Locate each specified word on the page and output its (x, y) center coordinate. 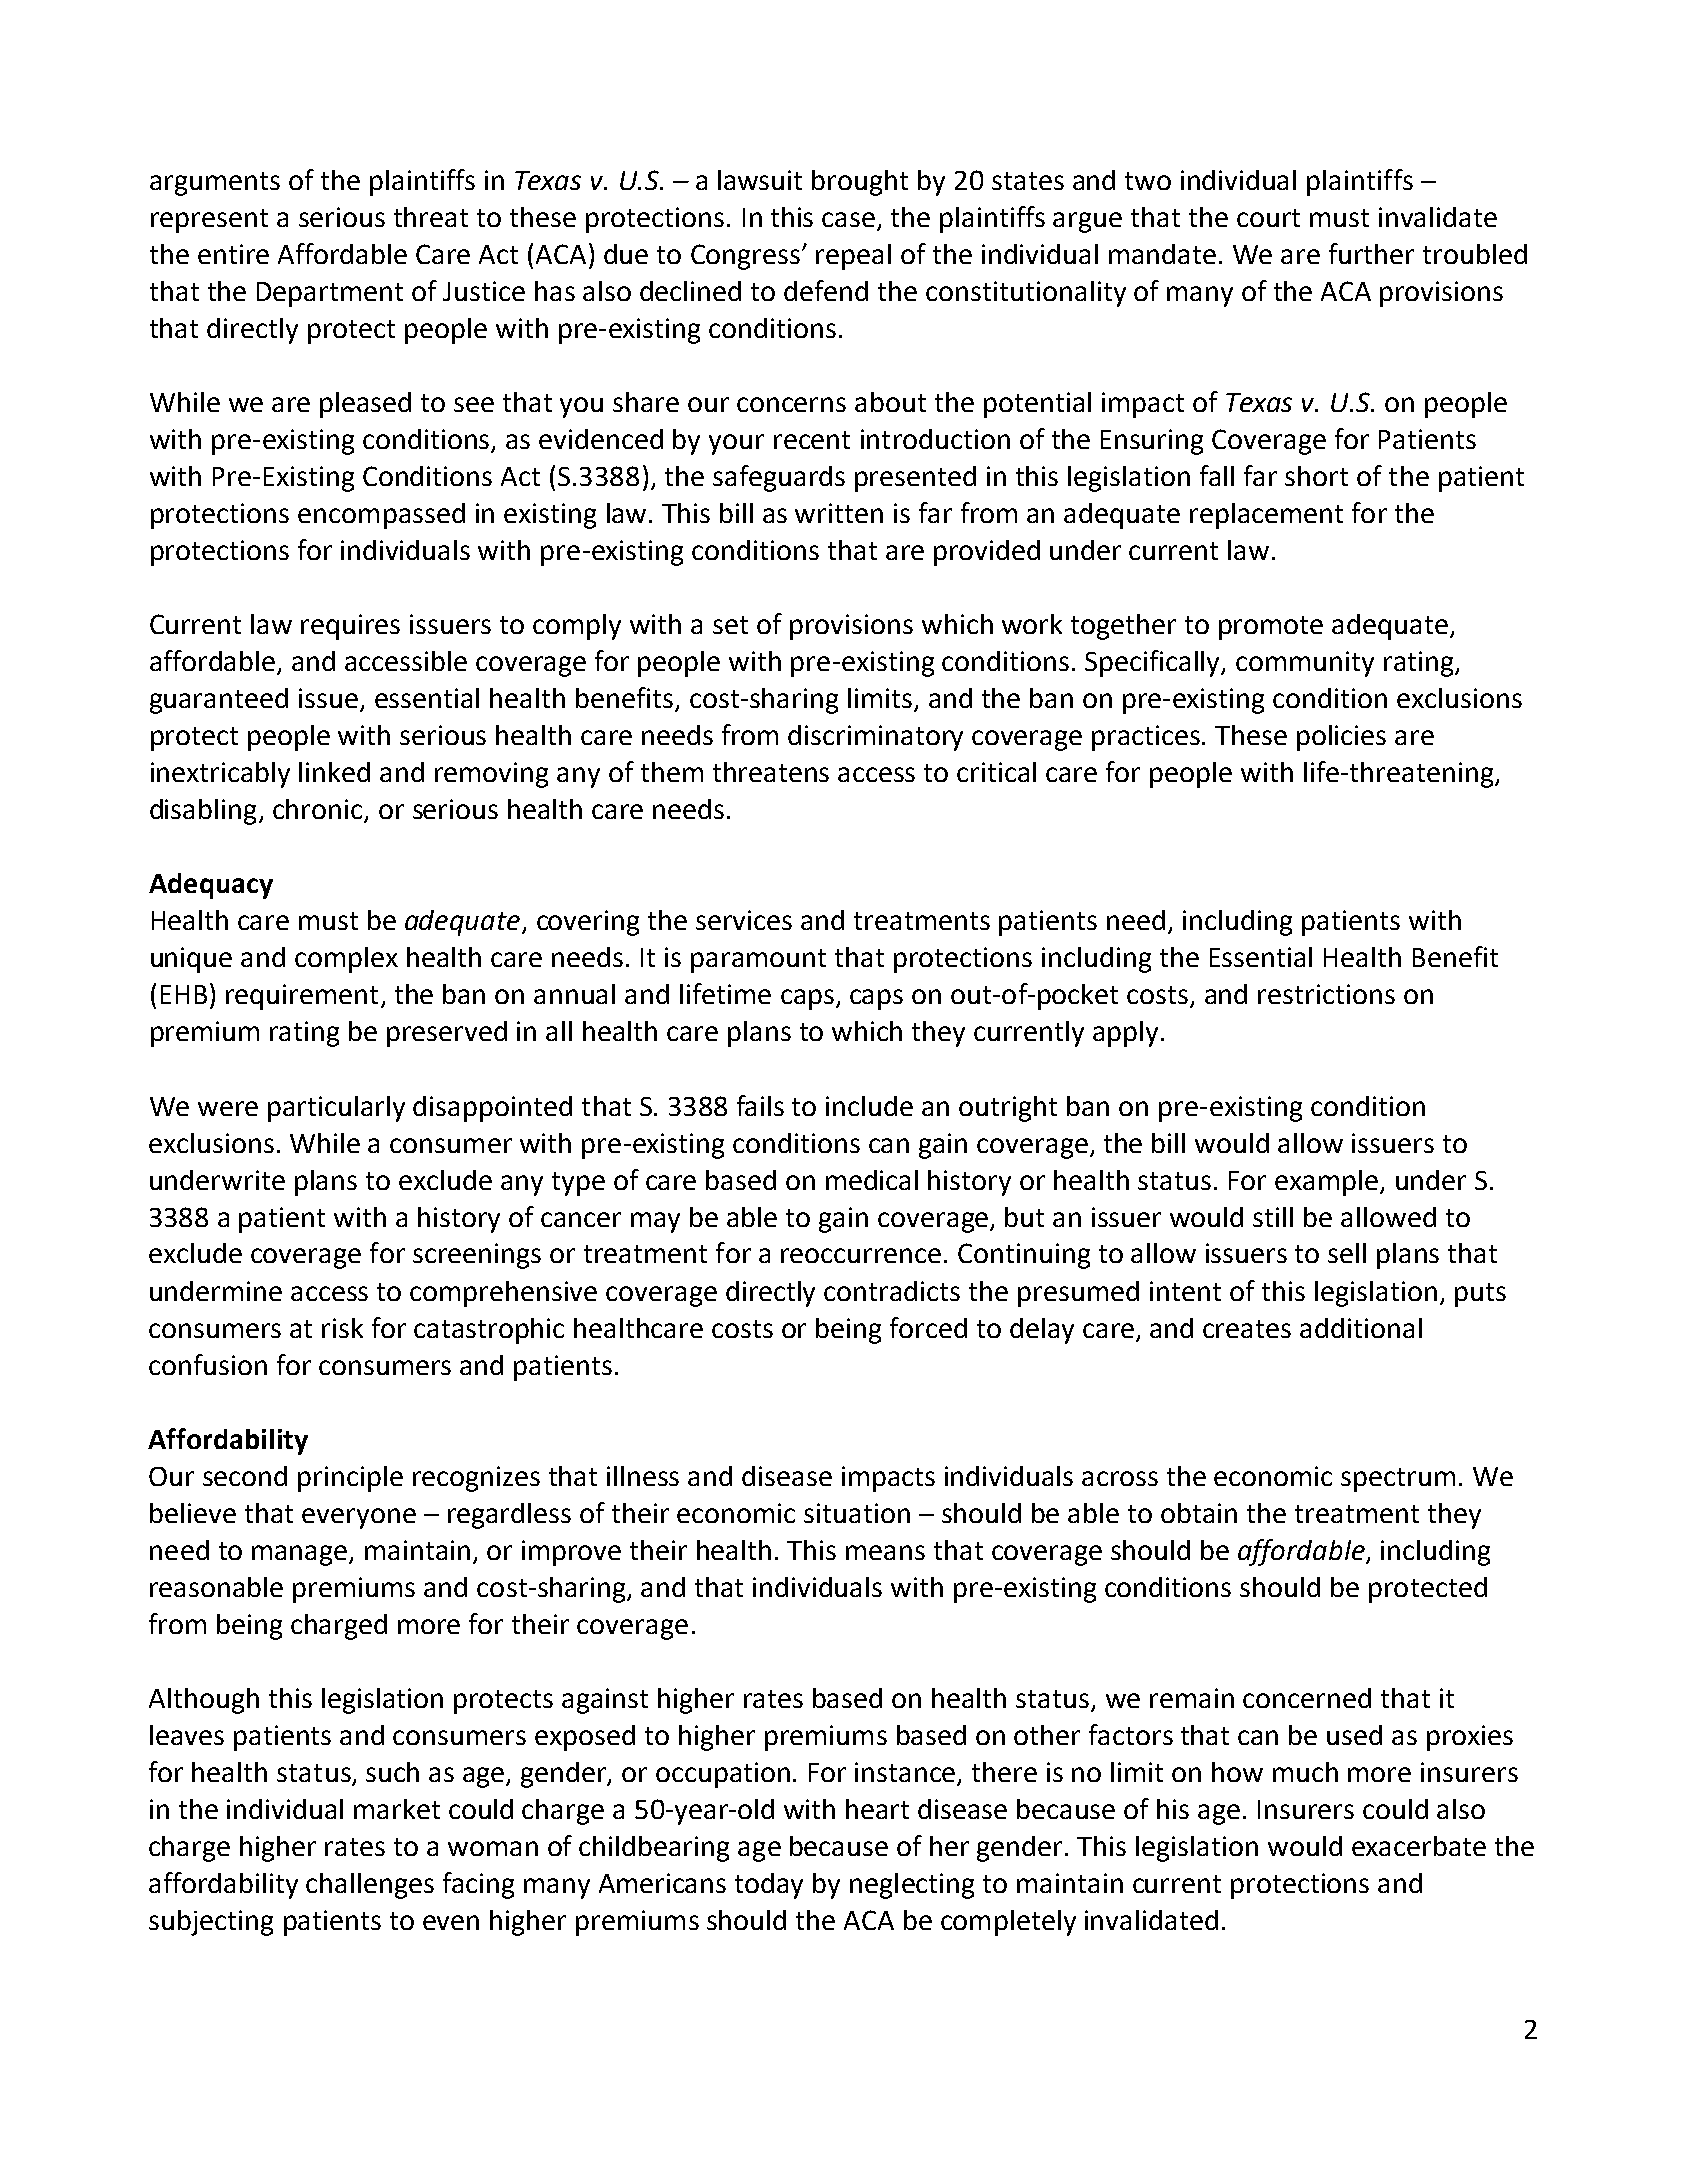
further (1371, 253)
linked (334, 772)
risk (342, 1328)
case (850, 221)
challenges (370, 1886)
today (769, 1886)
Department (330, 294)
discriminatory (875, 738)
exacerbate (1419, 1846)
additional (1361, 1328)
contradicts (892, 1291)
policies (1341, 738)
